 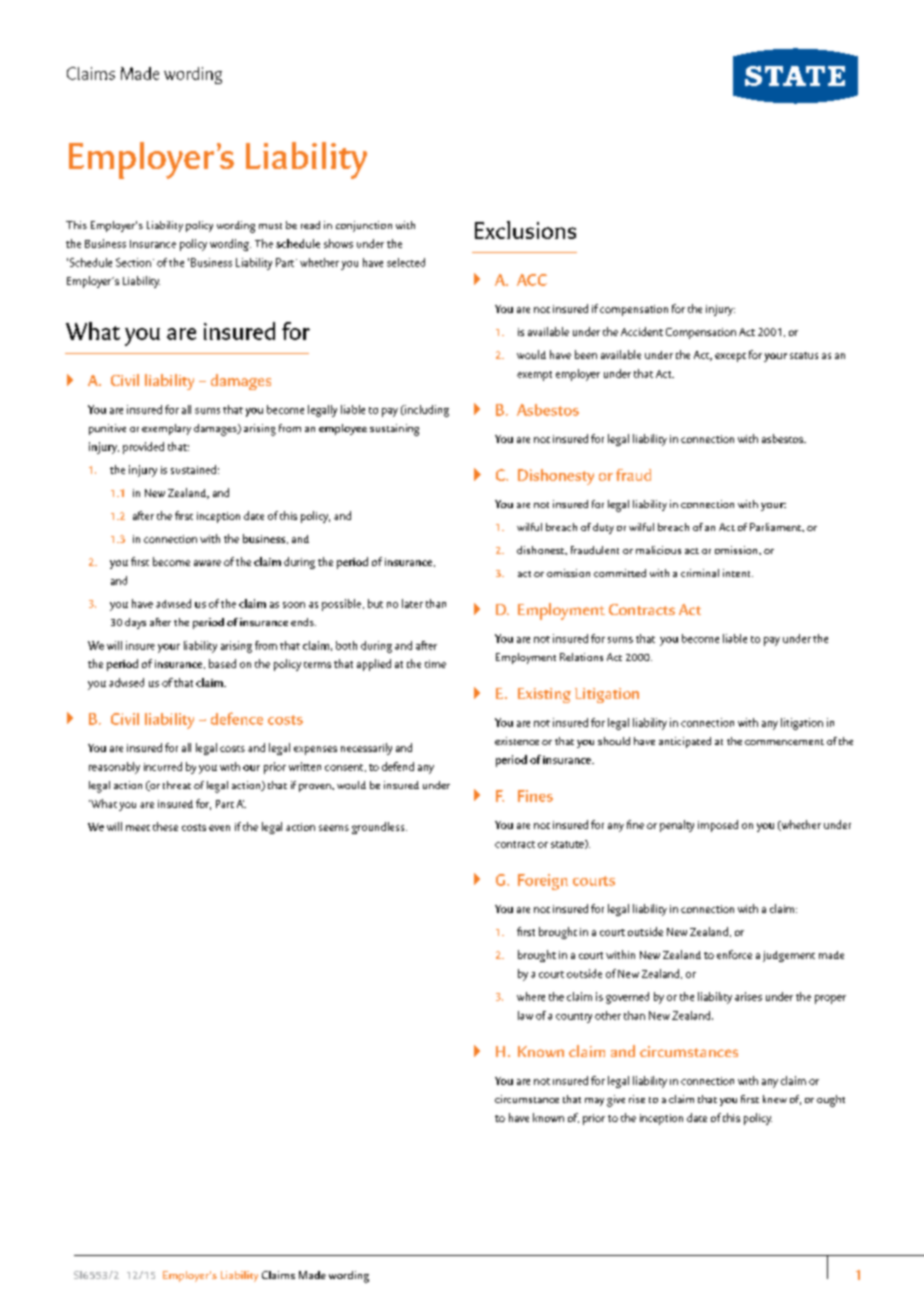 I want to click on law, so click(x=525, y=1015).
